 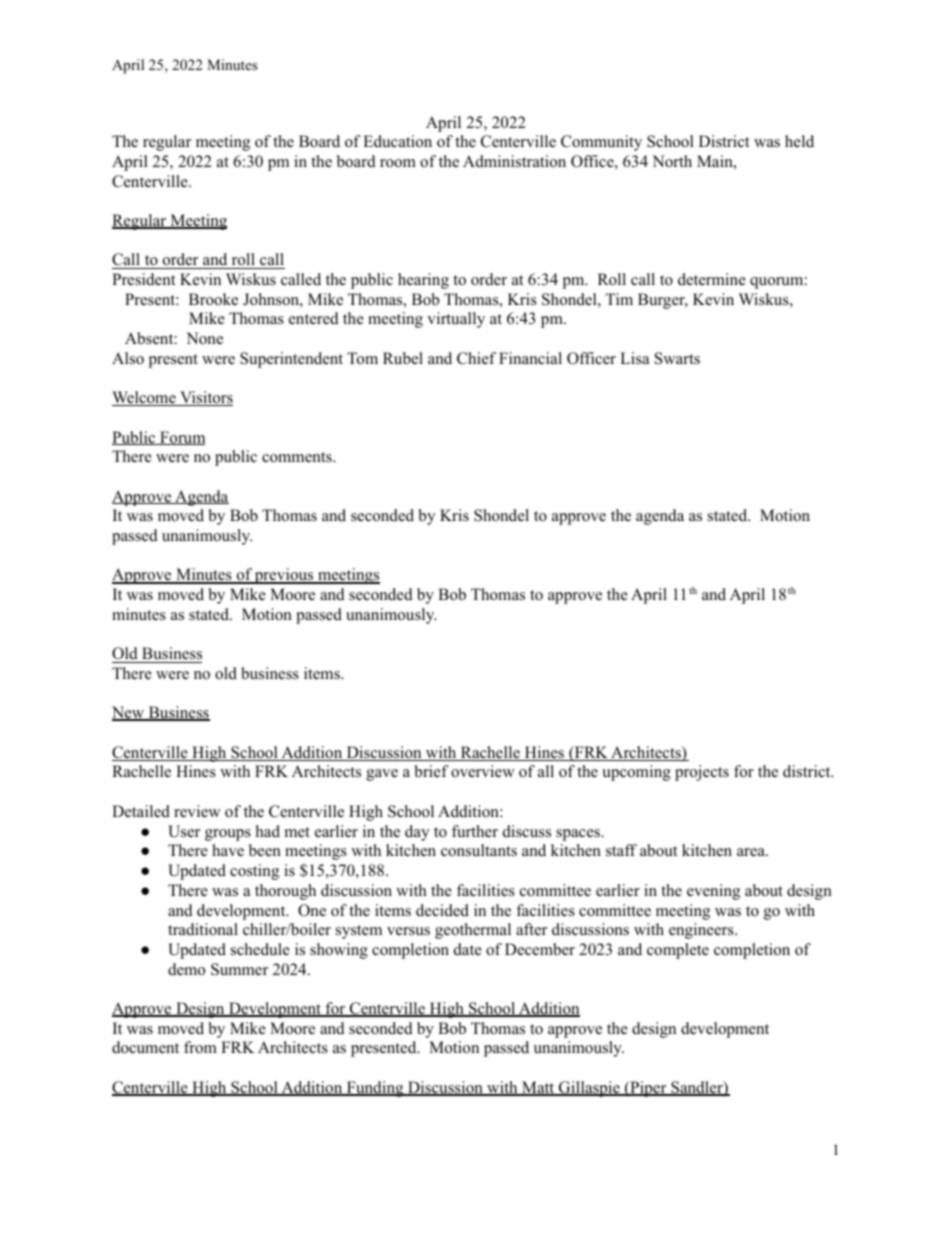 What do you see at coordinates (634, 358) in the screenshot?
I see `Lisa` at bounding box center [634, 358].
